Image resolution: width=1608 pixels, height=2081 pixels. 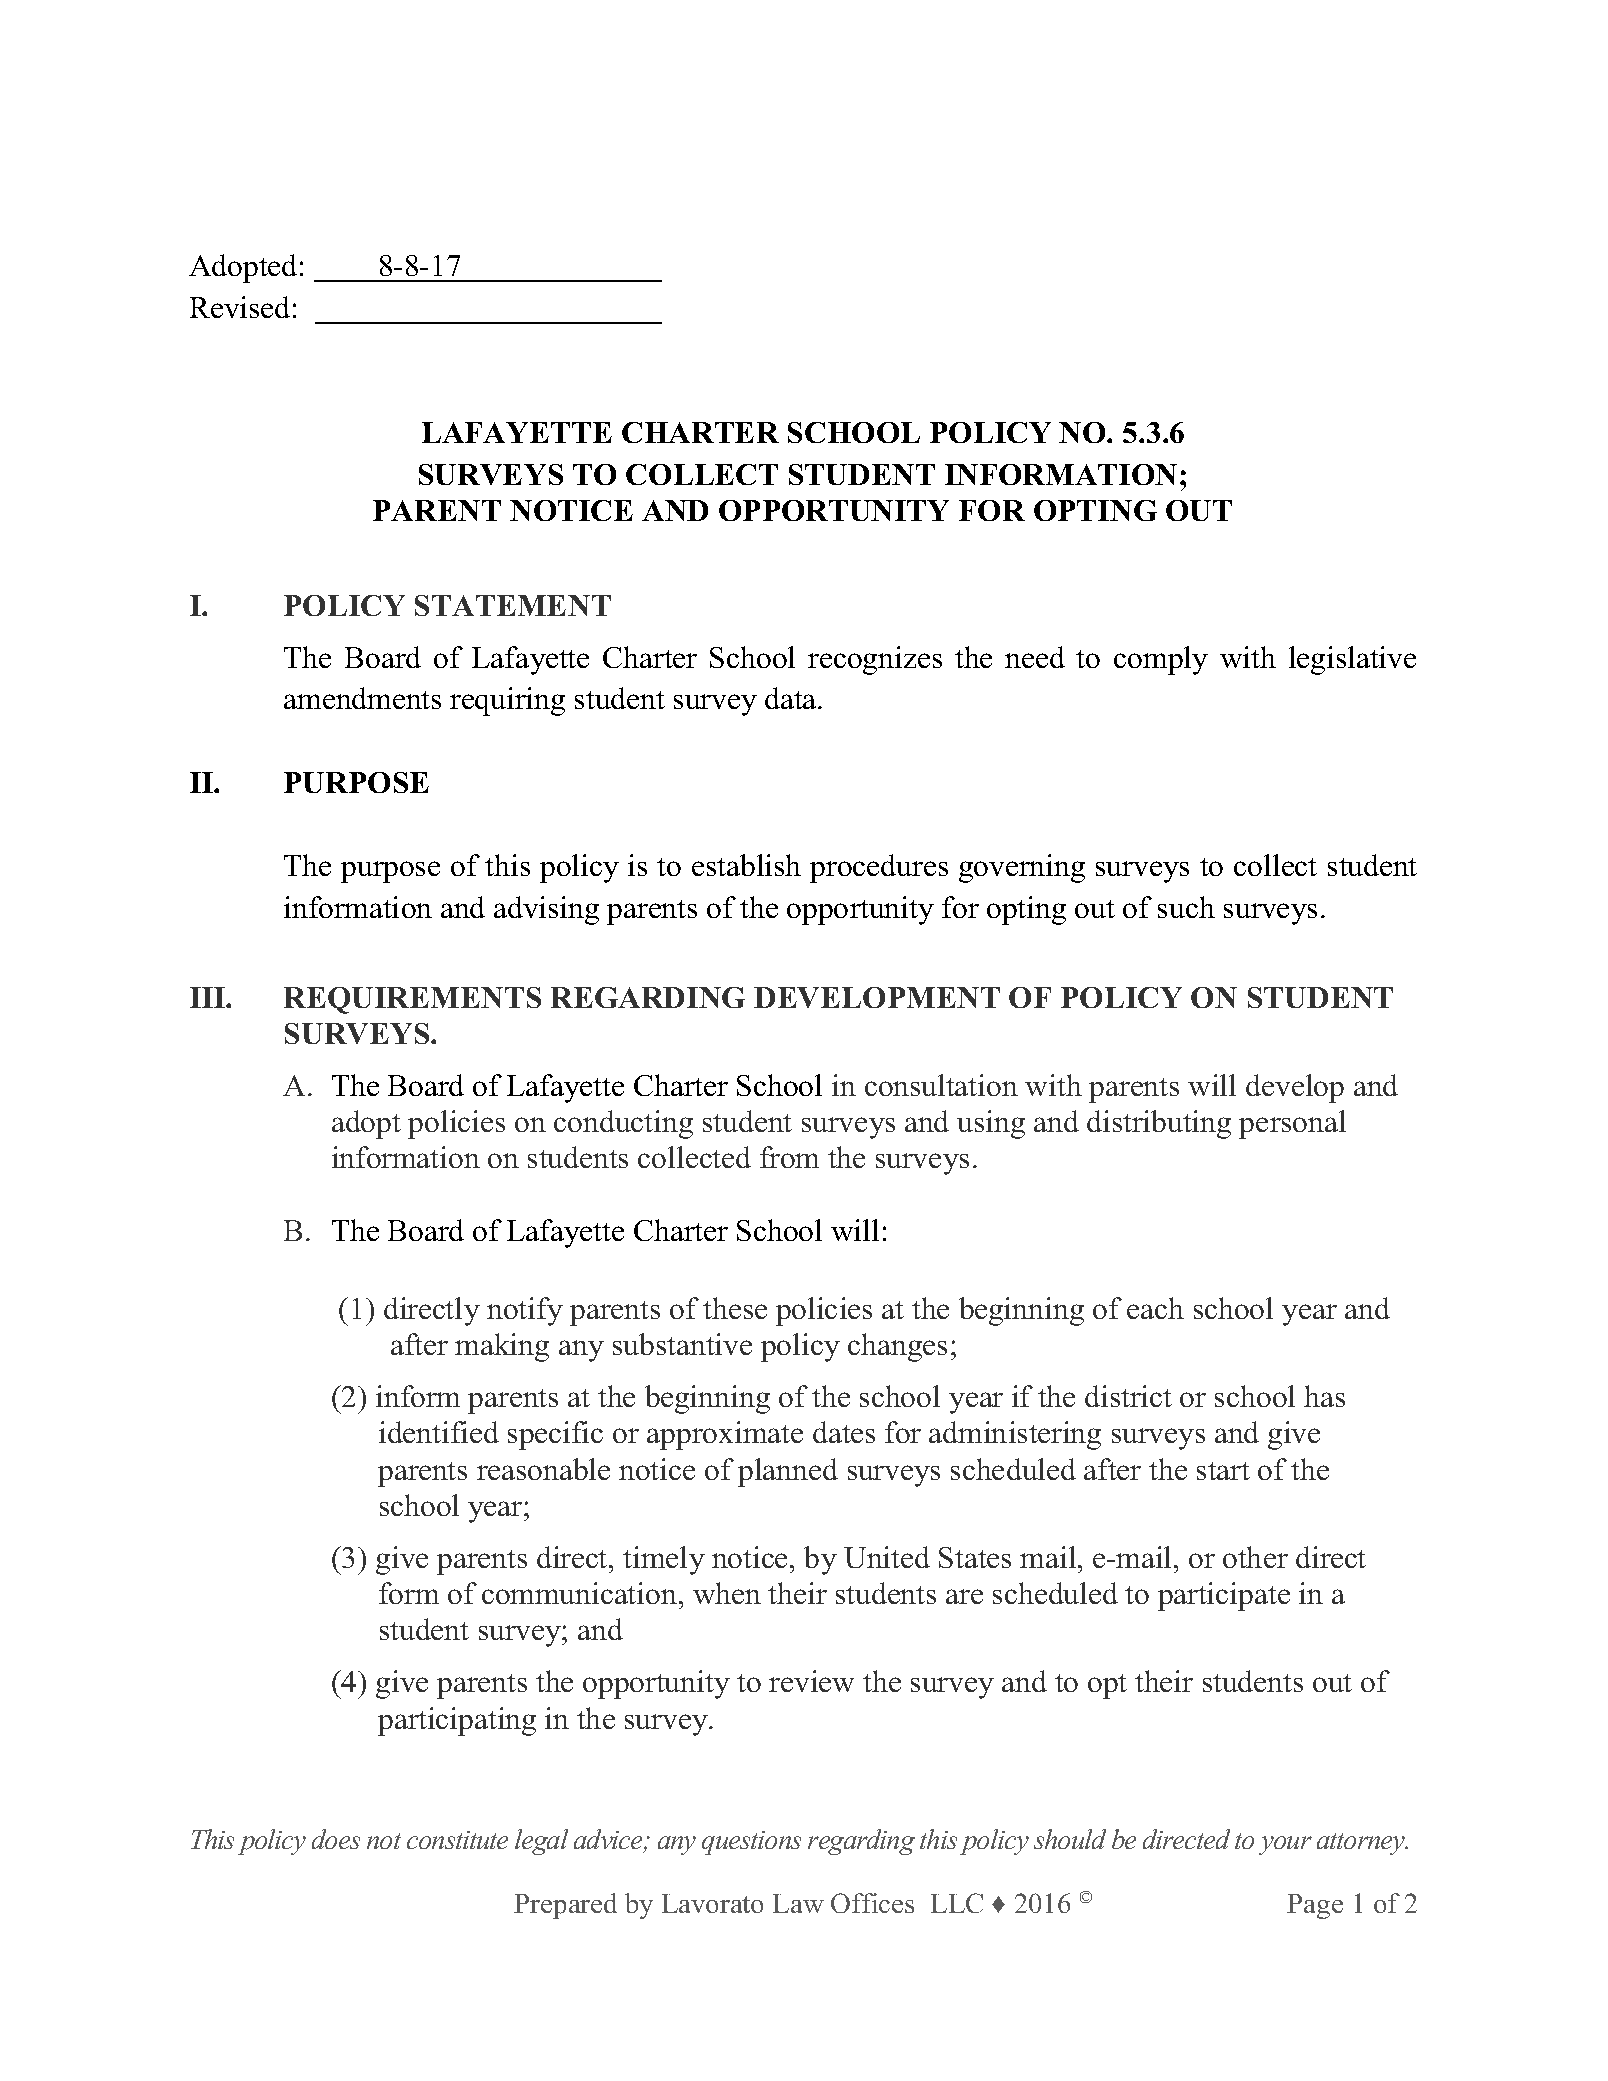 What do you see at coordinates (1161, 660) in the screenshot?
I see `comply` at bounding box center [1161, 660].
